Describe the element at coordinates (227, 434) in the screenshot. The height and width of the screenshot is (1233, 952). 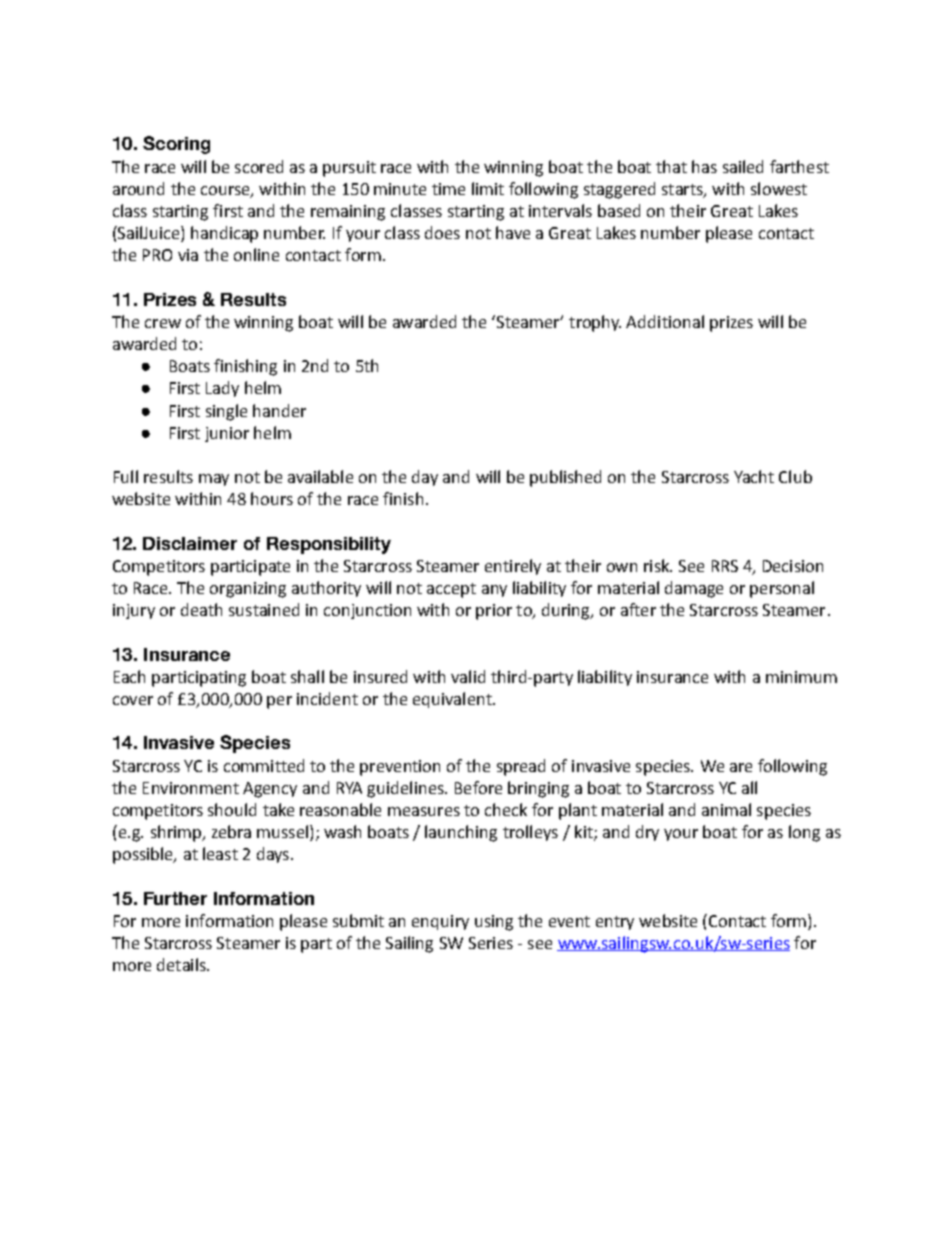
I see `junior` at that location.
